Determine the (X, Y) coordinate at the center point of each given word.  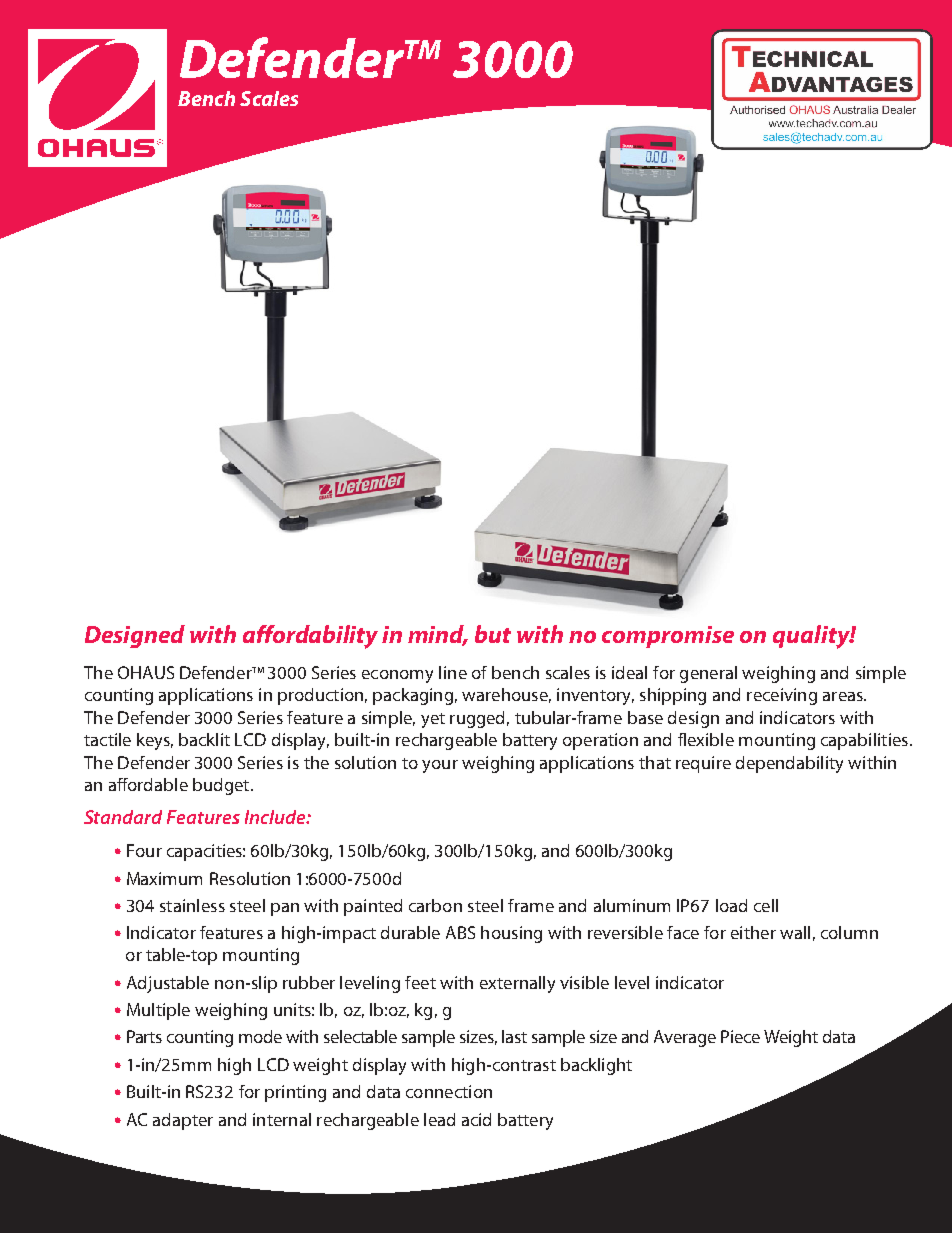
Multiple (158, 1011)
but (493, 634)
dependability (789, 764)
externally (517, 984)
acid (476, 1119)
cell (766, 905)
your (440, 766)
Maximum (164, 878)
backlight (596, 1066)
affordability (310, 637)
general (708, 674)
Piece (740, 1036)
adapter (183, 1121)
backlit (204, 739)
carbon (435, 905)
